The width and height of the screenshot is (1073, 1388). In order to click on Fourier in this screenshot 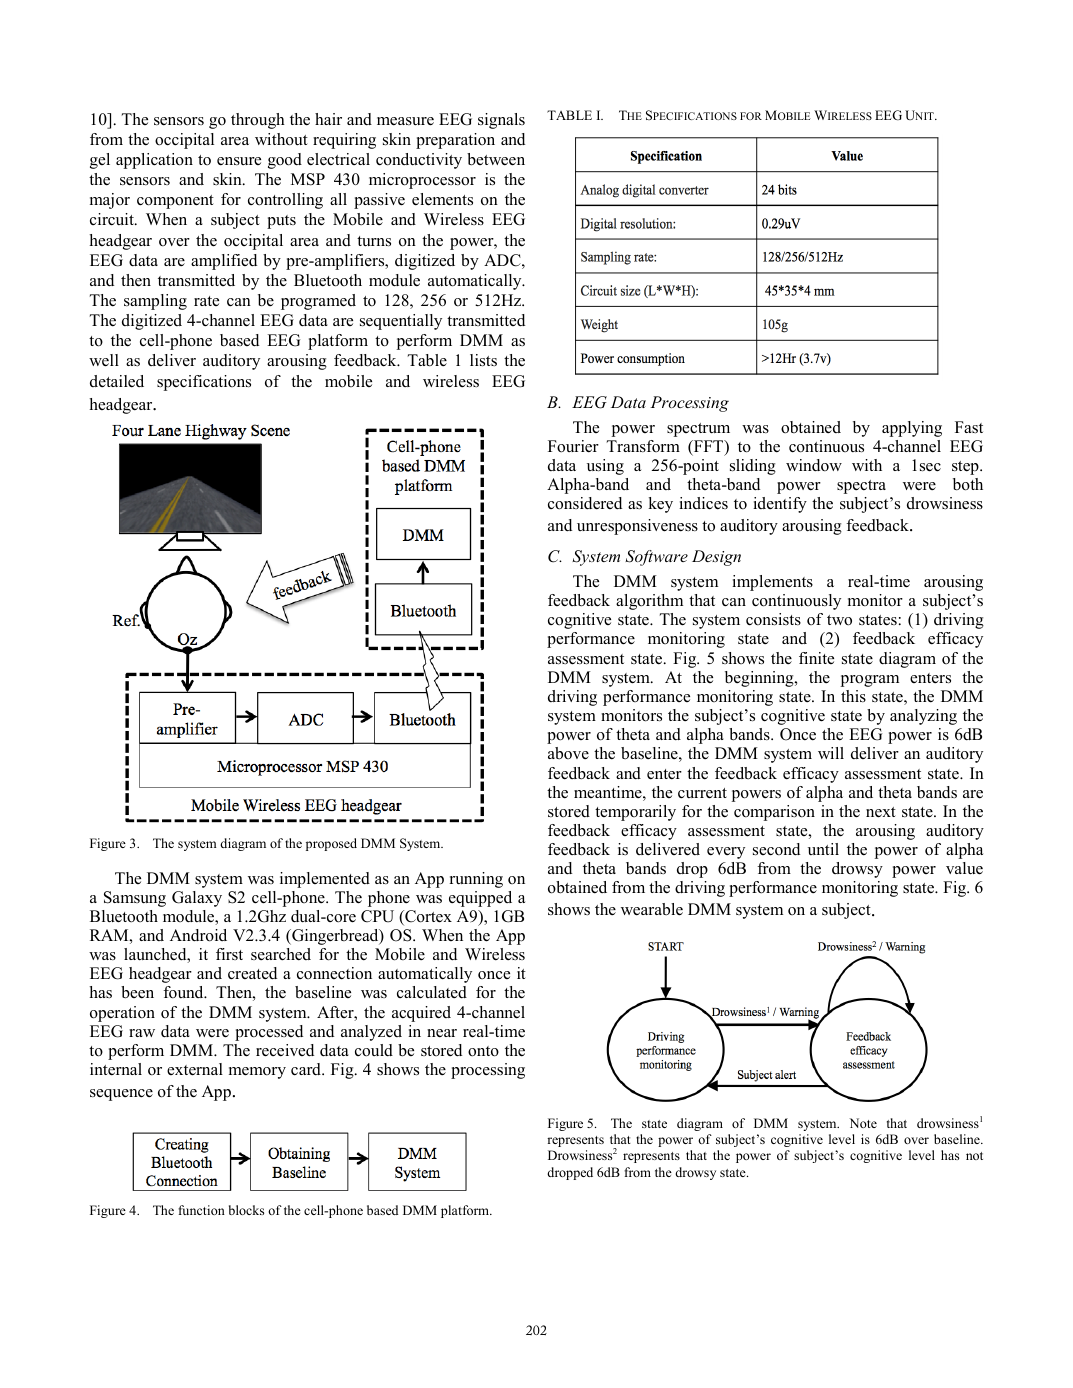, I will do `click(573, 446)`.
